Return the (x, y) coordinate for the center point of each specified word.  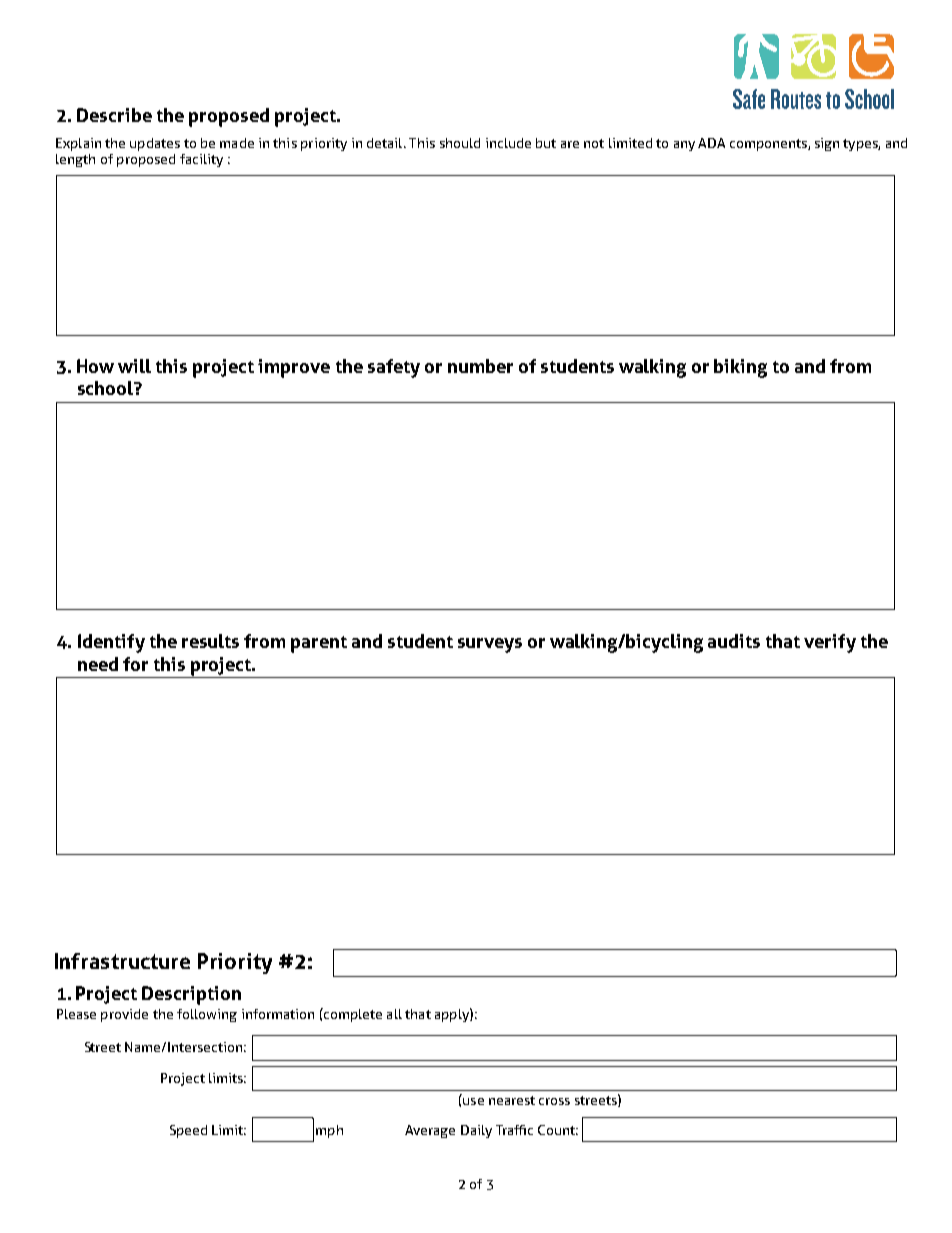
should (460, 143)
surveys (490, 645)
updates (155, 144)
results (210, 641)
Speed (188, 1131)
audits (734, 641)
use (473, 1101)
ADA (711, 143)
